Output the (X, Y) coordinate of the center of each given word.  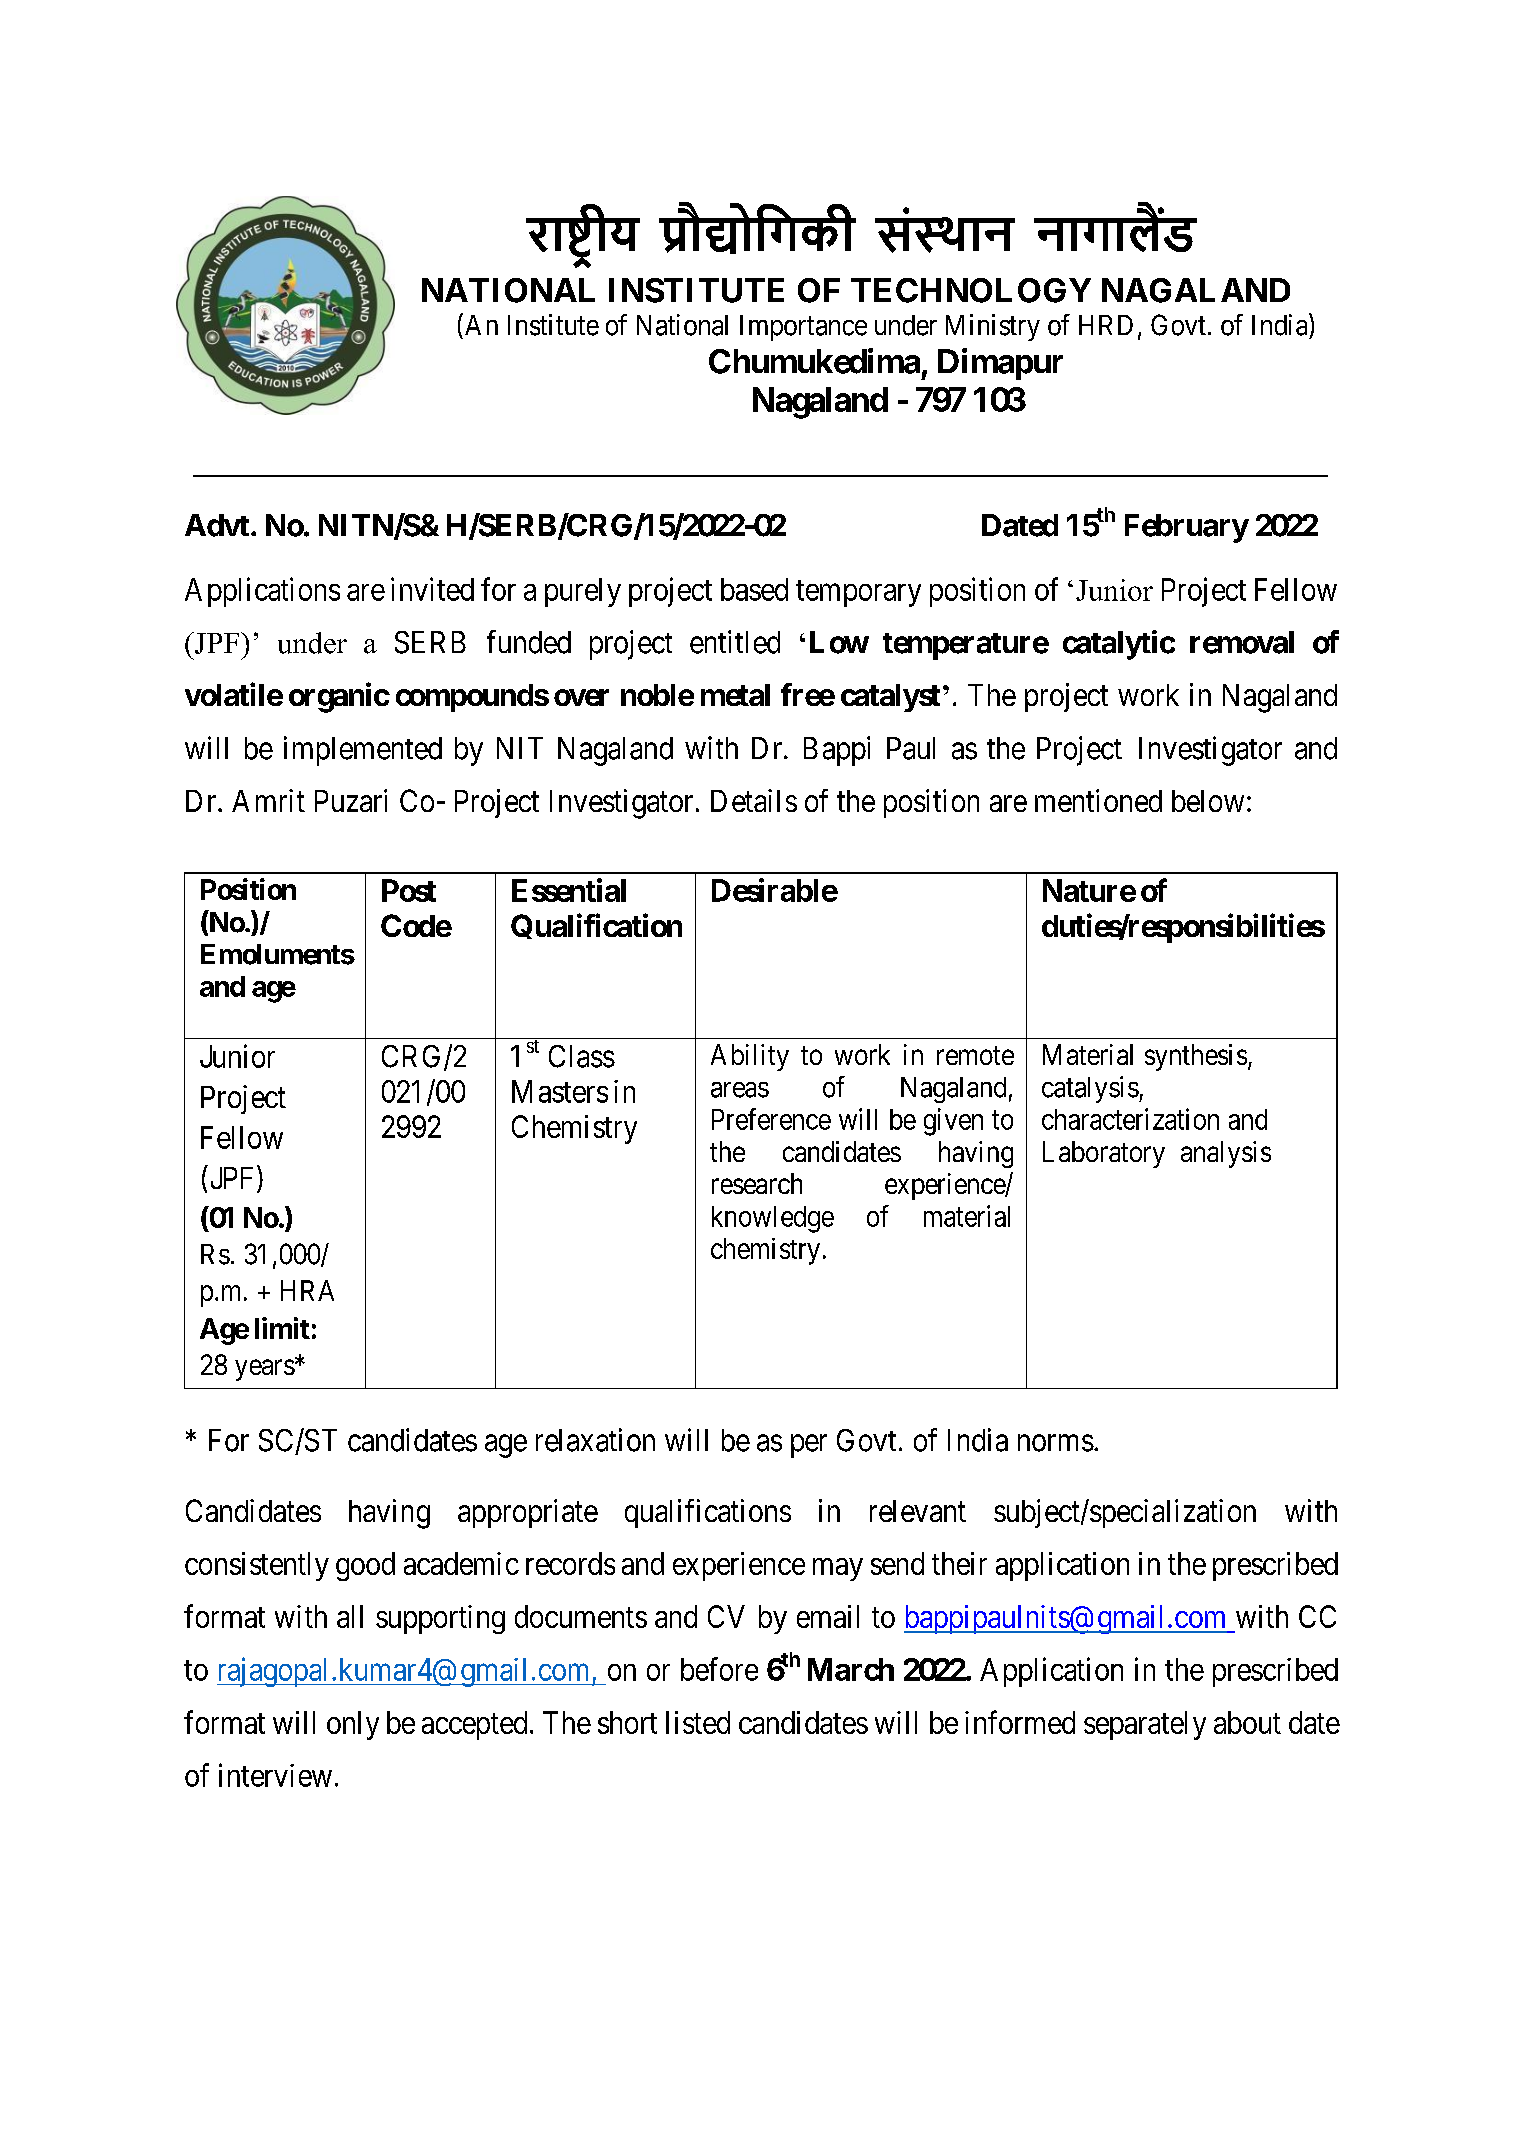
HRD (1106, 325)
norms (1056, 1443)
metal (735, 695)
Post (409, 890)
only (353, 1725)
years (265, 1370)
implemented (363, 751)
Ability (750, 1057)
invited (432, 589)
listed (698, 1722)
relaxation (595, 1440)
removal (1242, 642)
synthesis (1196, 1057)
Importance (803, 328)
